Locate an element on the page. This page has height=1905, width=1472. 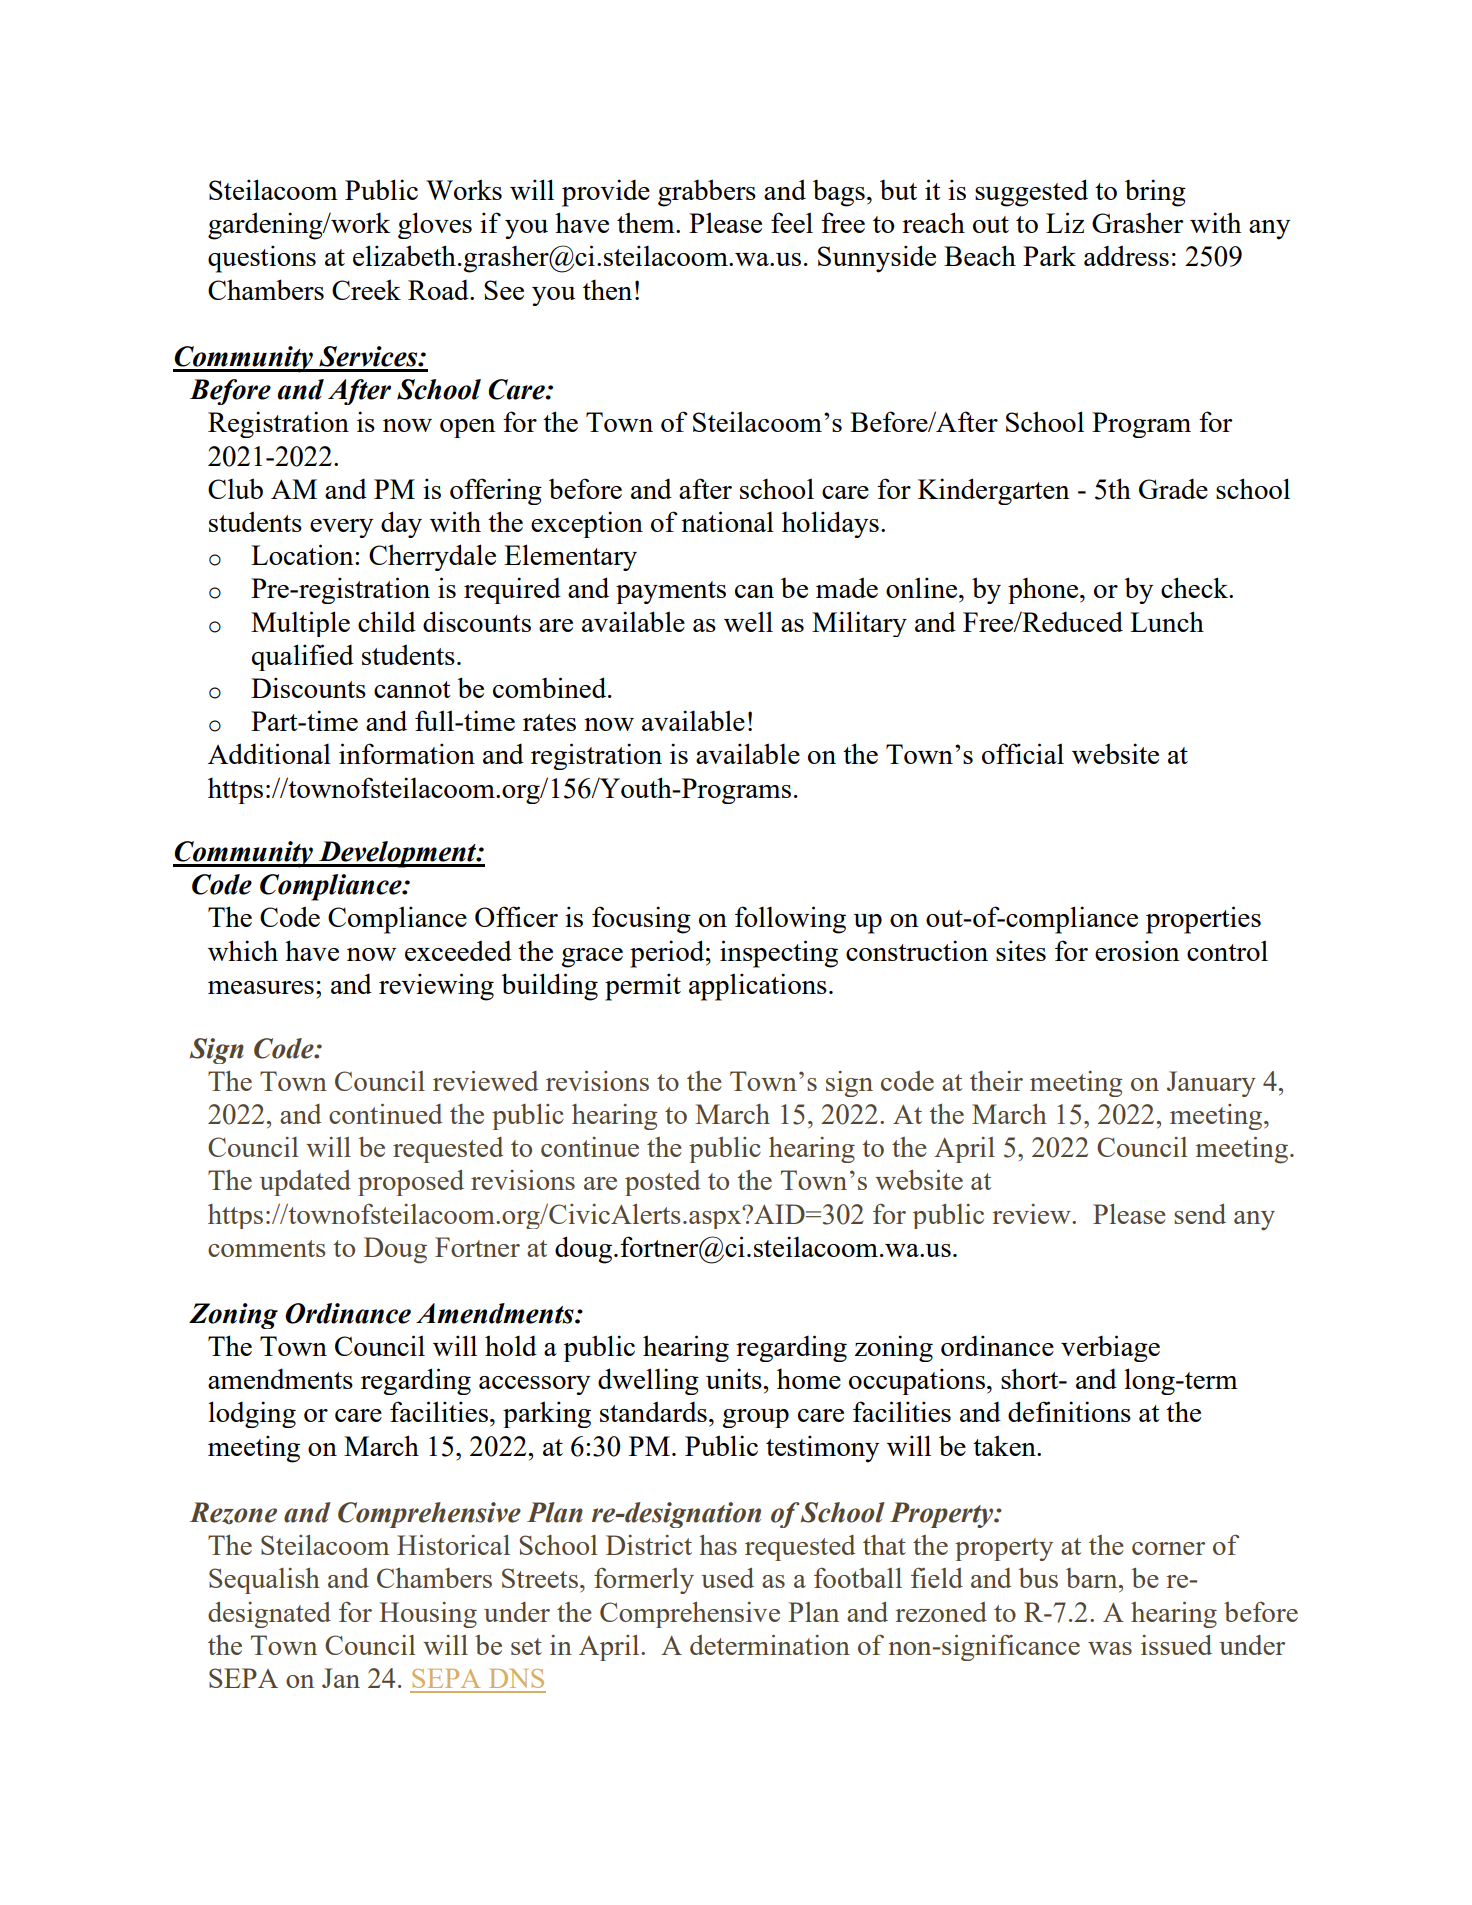
address is located at coordinates (1126, 255).
